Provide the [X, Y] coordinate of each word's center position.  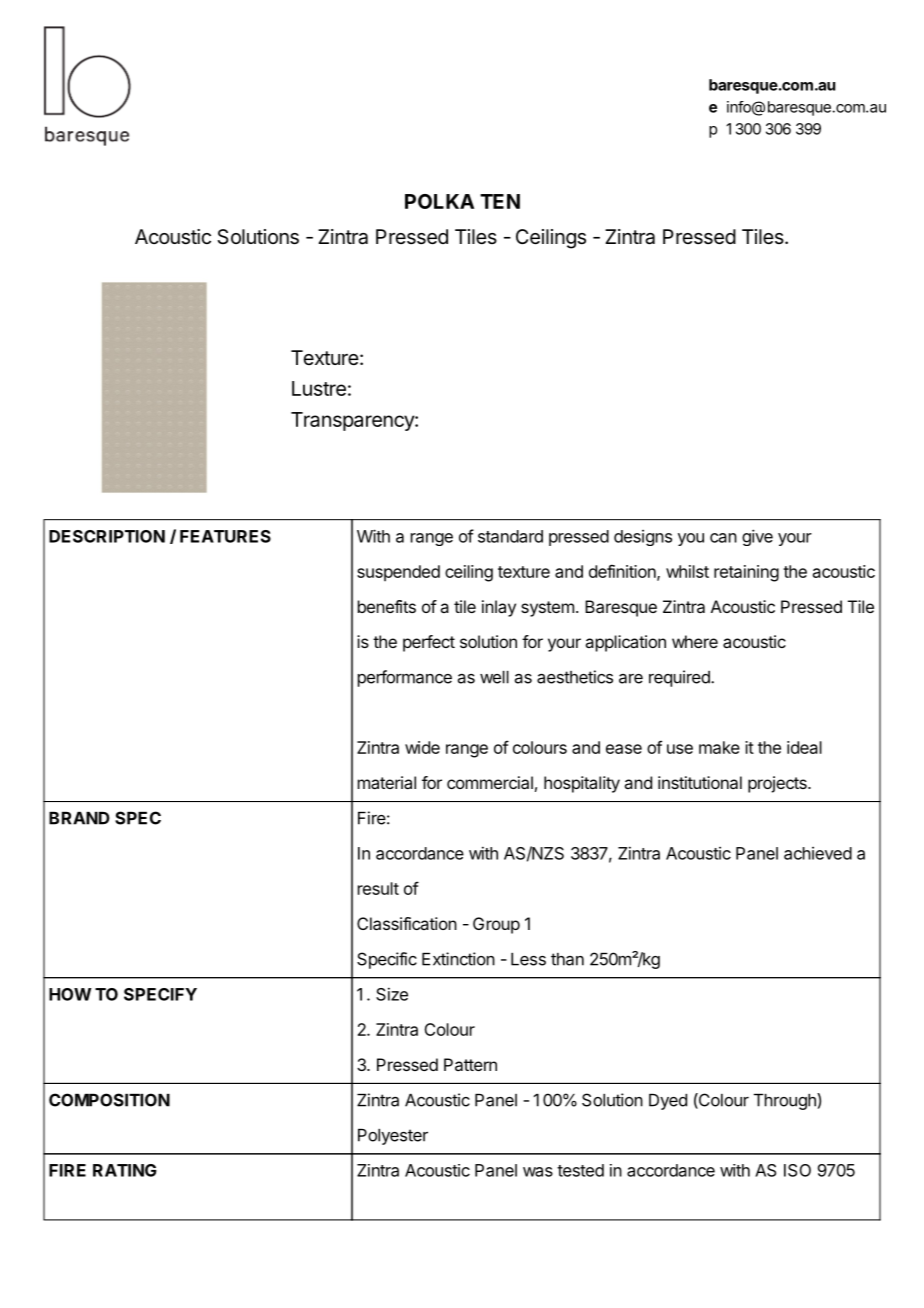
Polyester [393, 1137]
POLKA [439, 201]
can [723, 538]
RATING [125, 1170]
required [680, 678]
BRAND [79, 818]
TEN [500, 201]
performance [405, 678]
